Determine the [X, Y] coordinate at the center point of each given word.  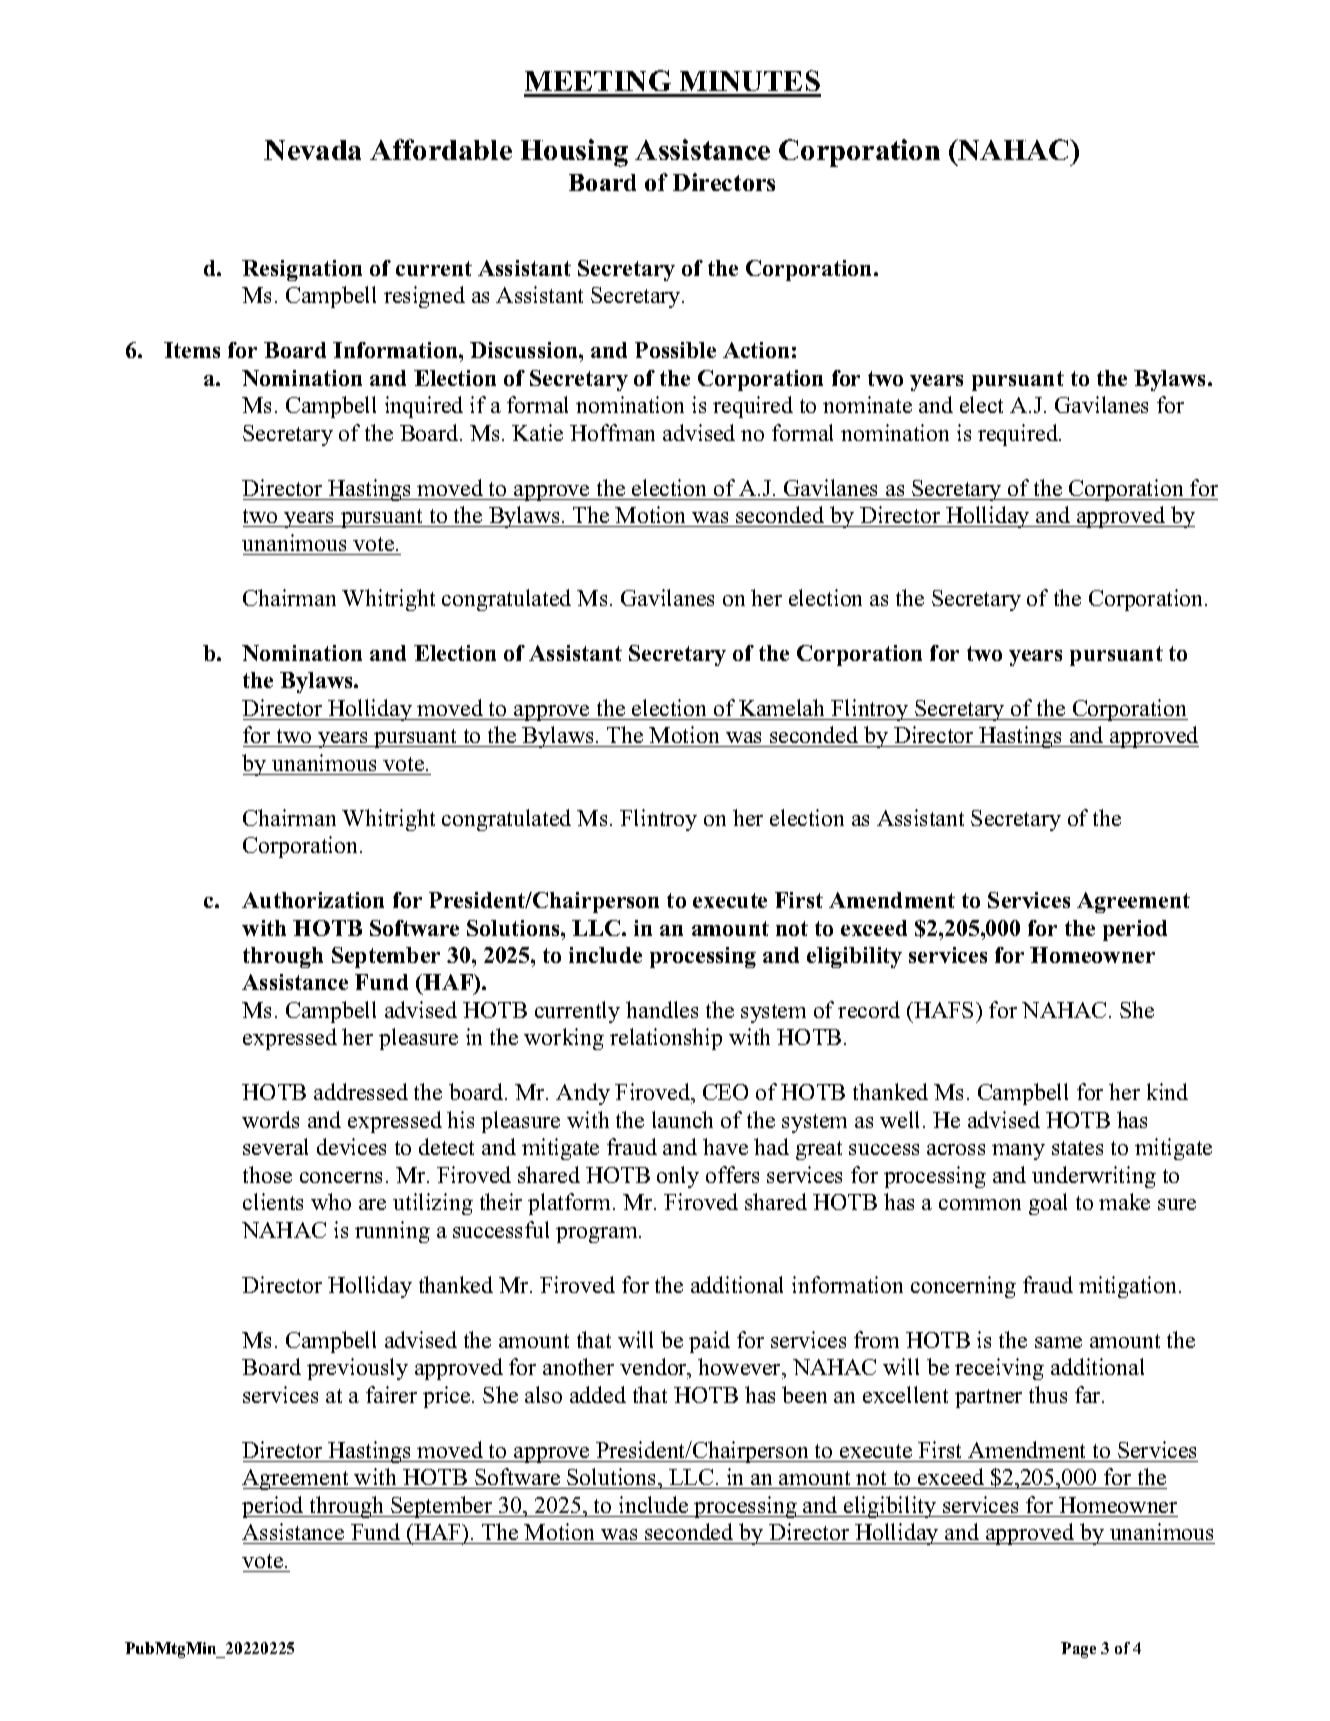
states [1077, 1148]
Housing [574, 153]
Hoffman [612, 432]
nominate [867, 404]
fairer [391, 1394]
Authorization [313, 900]
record [869, 1009]
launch [682, 1119]
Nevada [312, 150]
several [275, 1146]
